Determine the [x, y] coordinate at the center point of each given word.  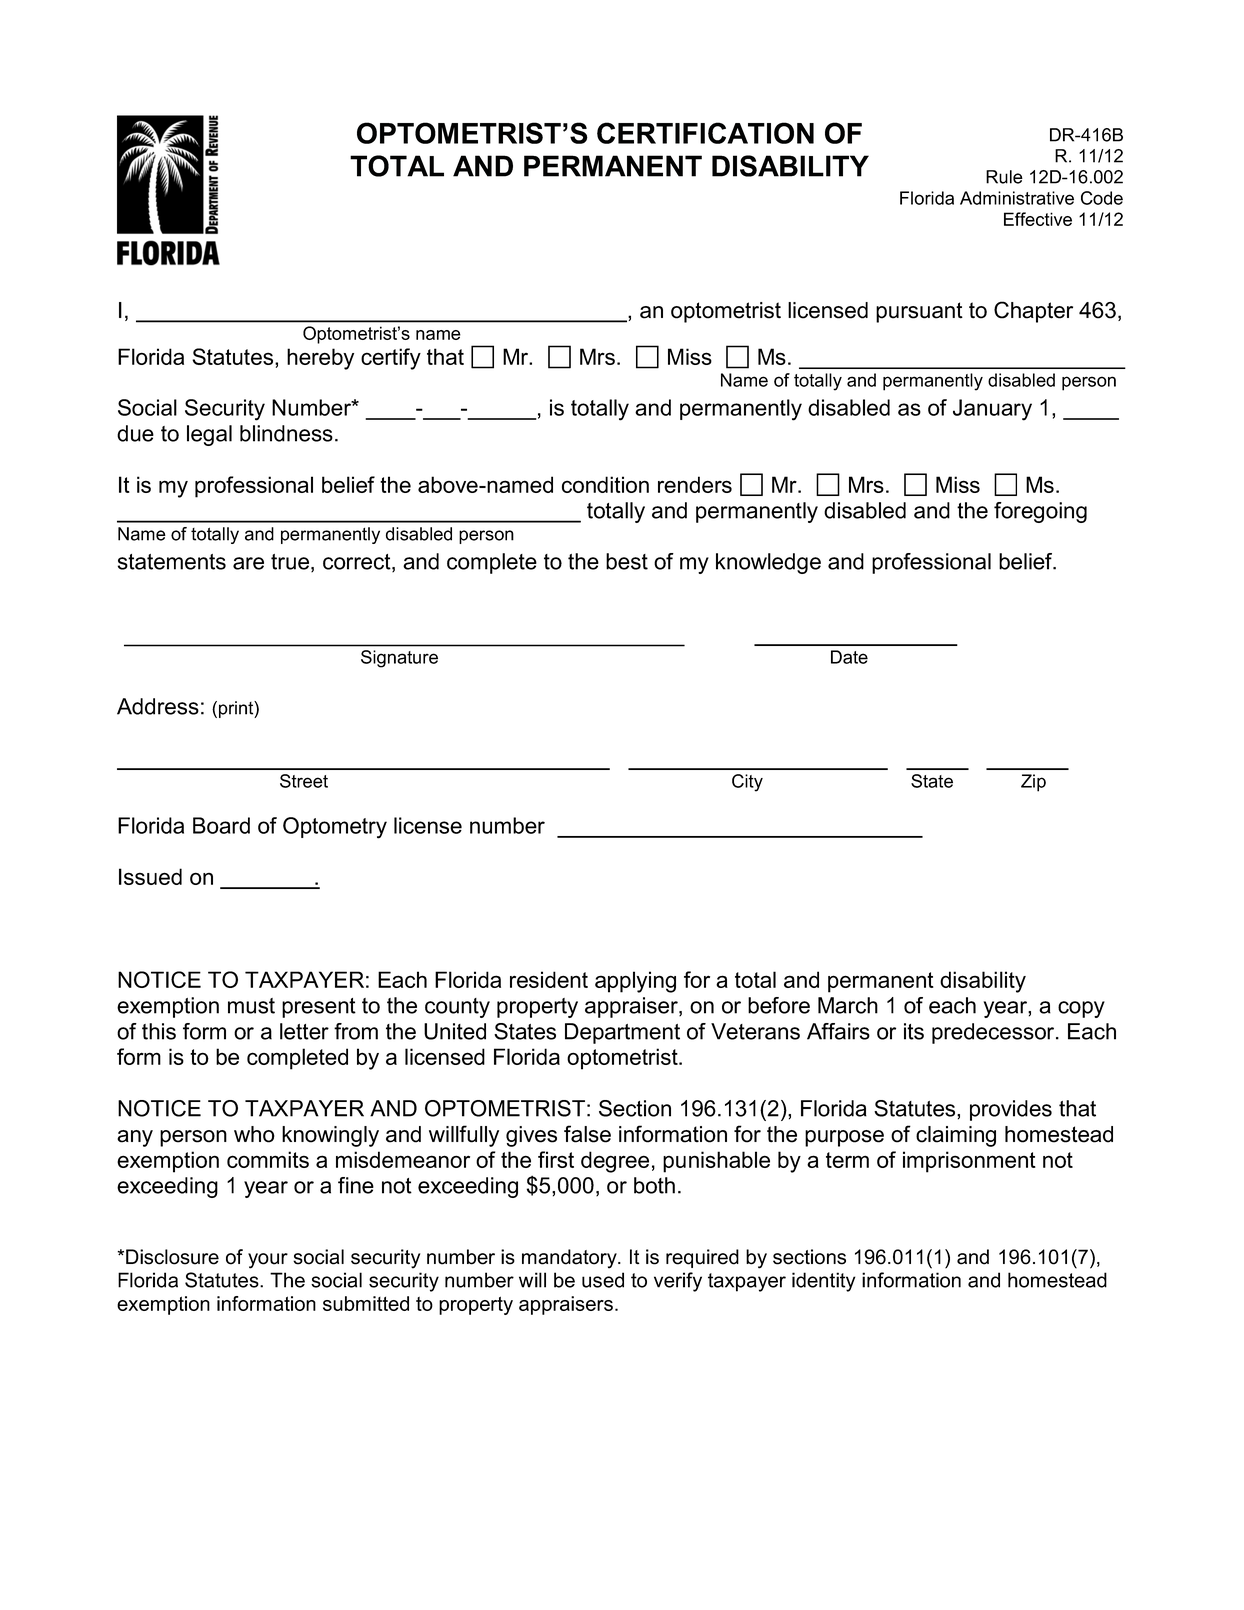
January [992, 410]
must [251, 1006]
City [747, 783]
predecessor [994, 1033]
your [268, 1261]
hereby [320, 359]
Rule [1004, 177]
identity [823, 1282]
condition [605, 484]
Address [158, 706]
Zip [1033, 783]
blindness [286, 433]
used [603, 1280]
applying [635, 982]
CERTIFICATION [705, 133]
